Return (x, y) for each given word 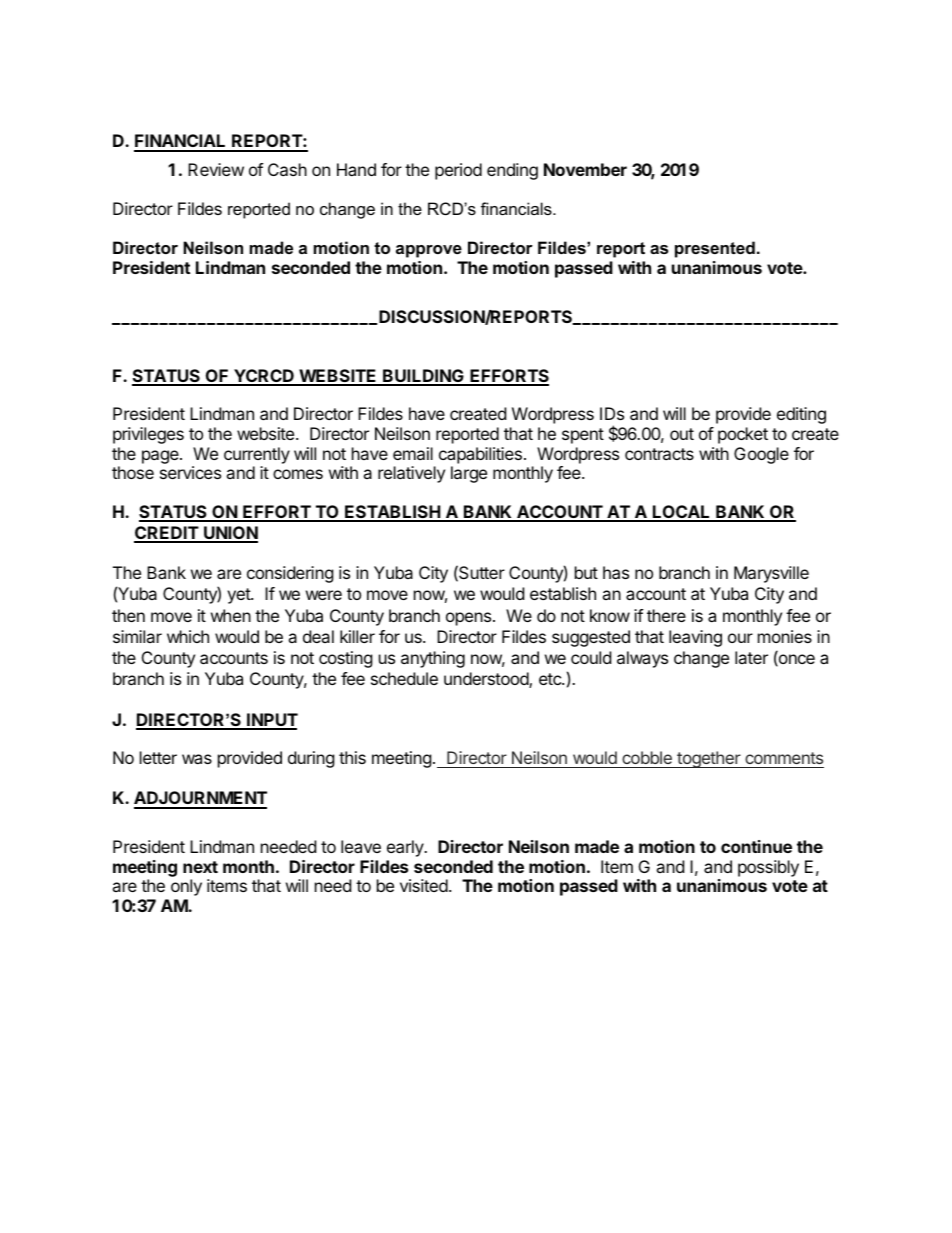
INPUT (271, 721)
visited (424, 885)
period (458, 171)
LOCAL (682, 513)
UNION (230, 534)
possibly (768, 868)
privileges (148, 435)
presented (715, 249)
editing (801, 415)
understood (487, 680)
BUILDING (423, 377)
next (200, 867)
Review (216, 169)
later (751, 657)
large (469, 474)
